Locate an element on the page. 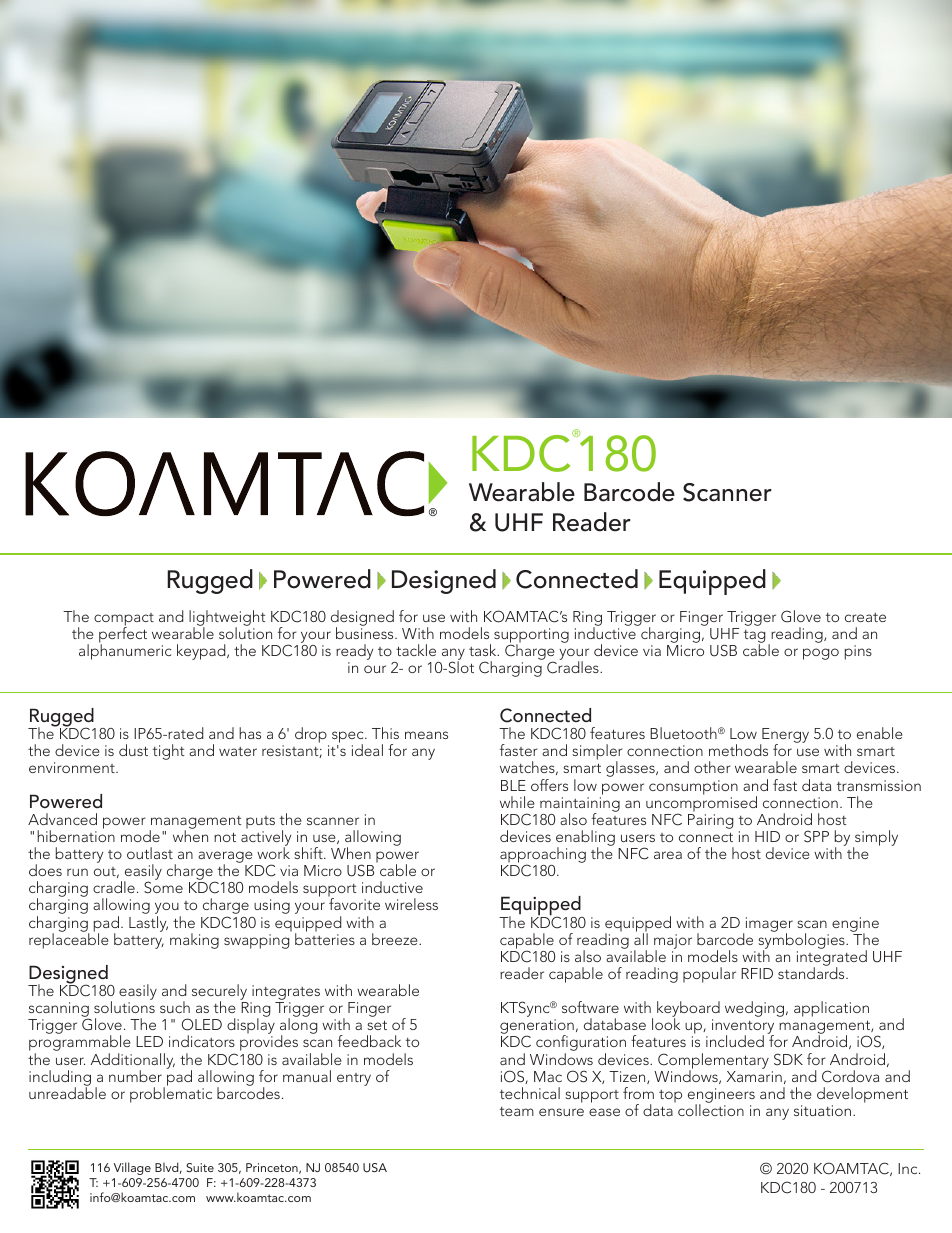 The width and height of the page is (952, 1233). perfect is located at coordinates (123, 635).
